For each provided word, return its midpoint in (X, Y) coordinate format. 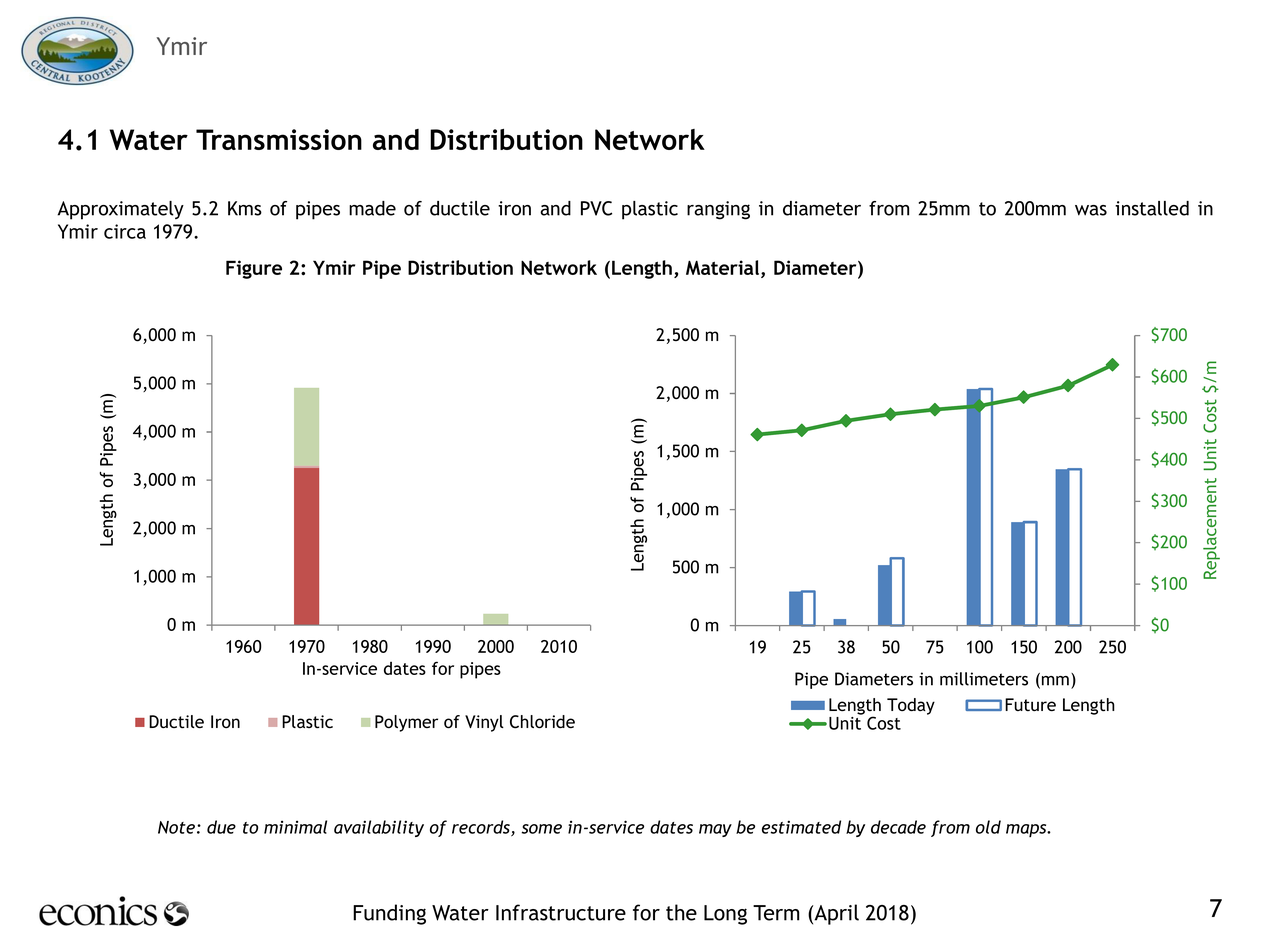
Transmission (279, 139)
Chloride (542, 722)
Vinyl (484, 723)
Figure (254, 269)
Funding (389, 914)
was (1091, 210)
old (988, 827)
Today (911, 706)
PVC (596, 208)
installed (1152, 208)
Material (724, 269)
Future (1030, 704)
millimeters (984, 679)
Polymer (406, 723)
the (681, 912)
